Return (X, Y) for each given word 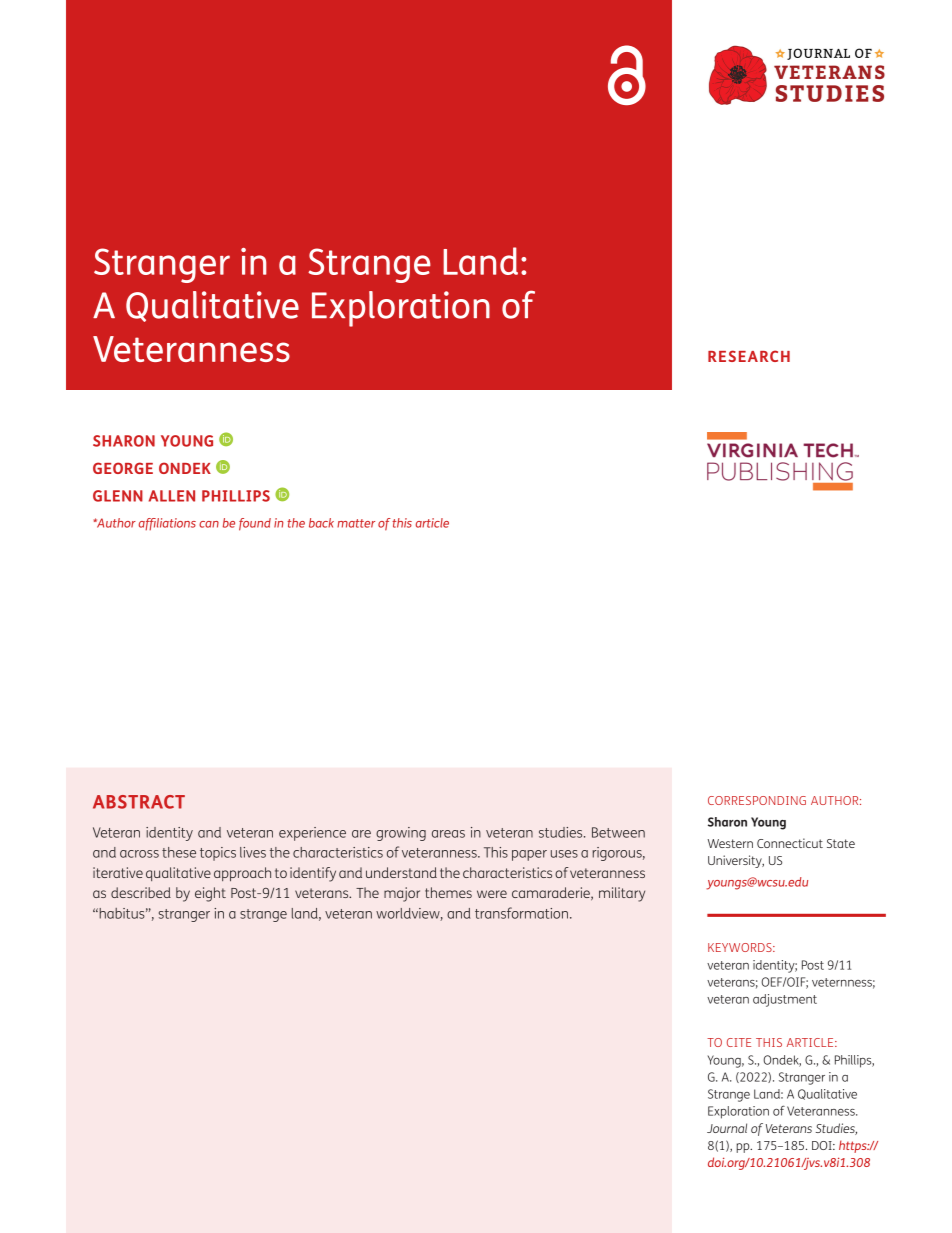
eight (210, 894)
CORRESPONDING (757, 800)
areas (448, 834)
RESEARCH (749, 356)
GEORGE (123, 468)
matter (356, 523)
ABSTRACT (139, 802)
